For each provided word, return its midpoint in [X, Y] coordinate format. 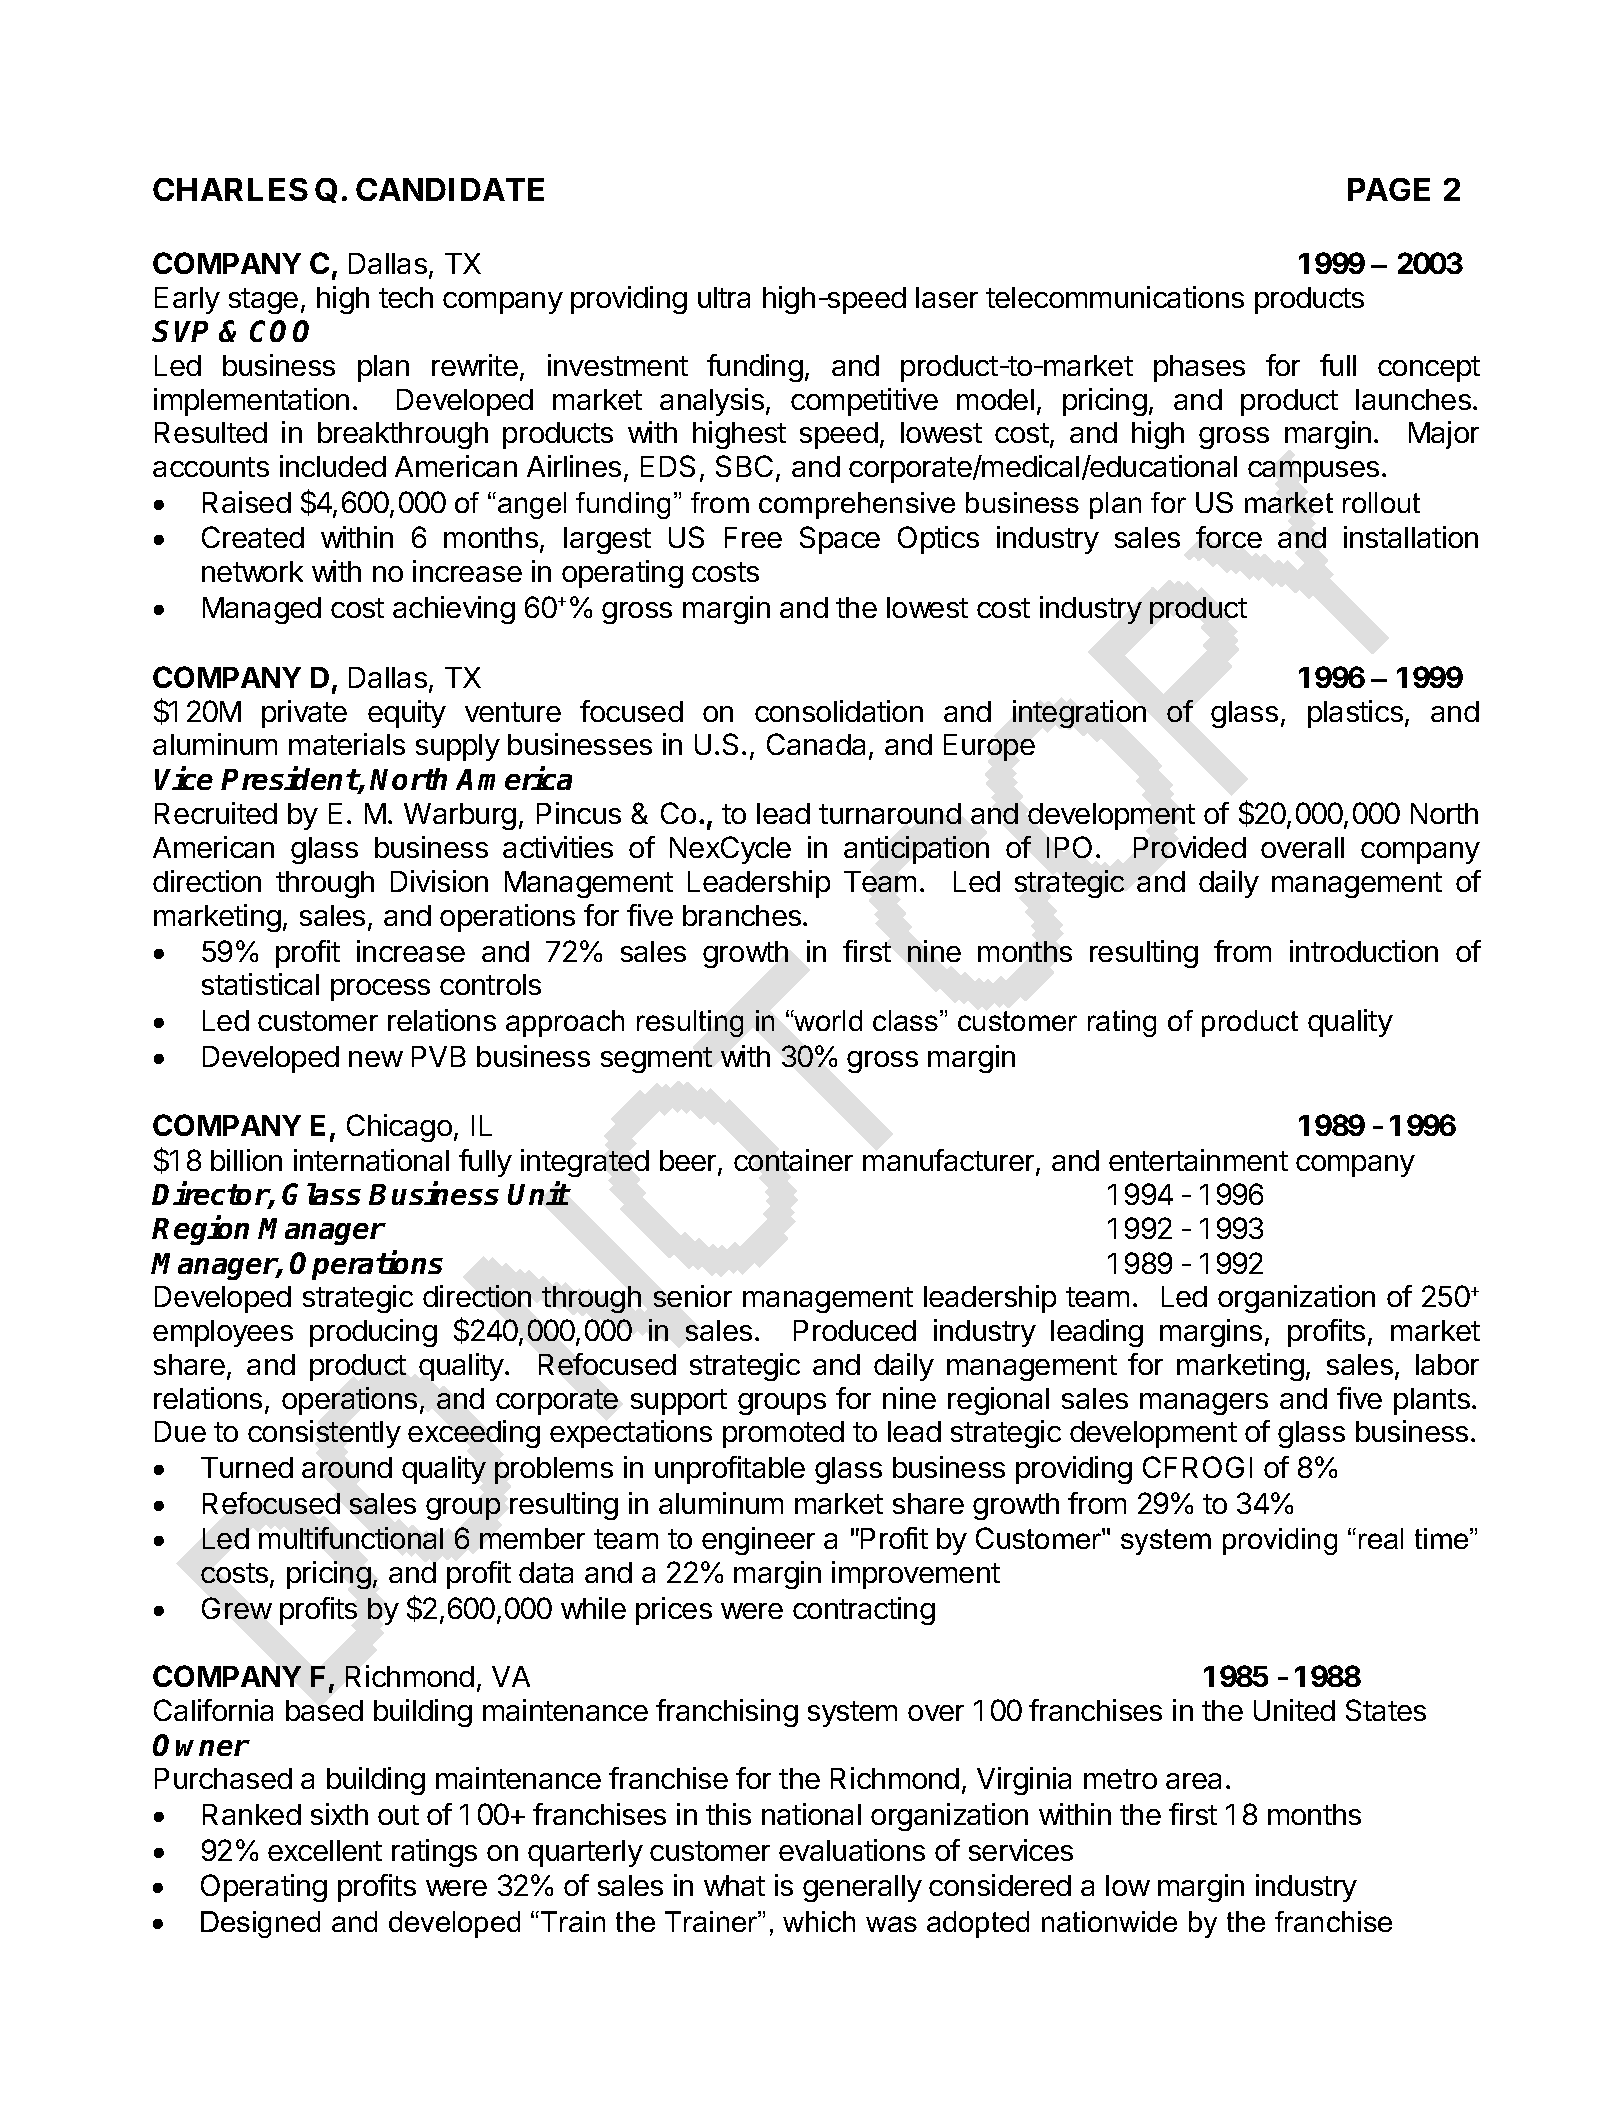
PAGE [1389, 189]
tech [406, 297]
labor [1447, 1364]
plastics [1355, 714]
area [1193, 1781]
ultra [724, 297]
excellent [325, 1850]
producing [373, 1333]
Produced [855, 1330]
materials [347, 744]
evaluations [852, 1850]
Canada [816, 744]
